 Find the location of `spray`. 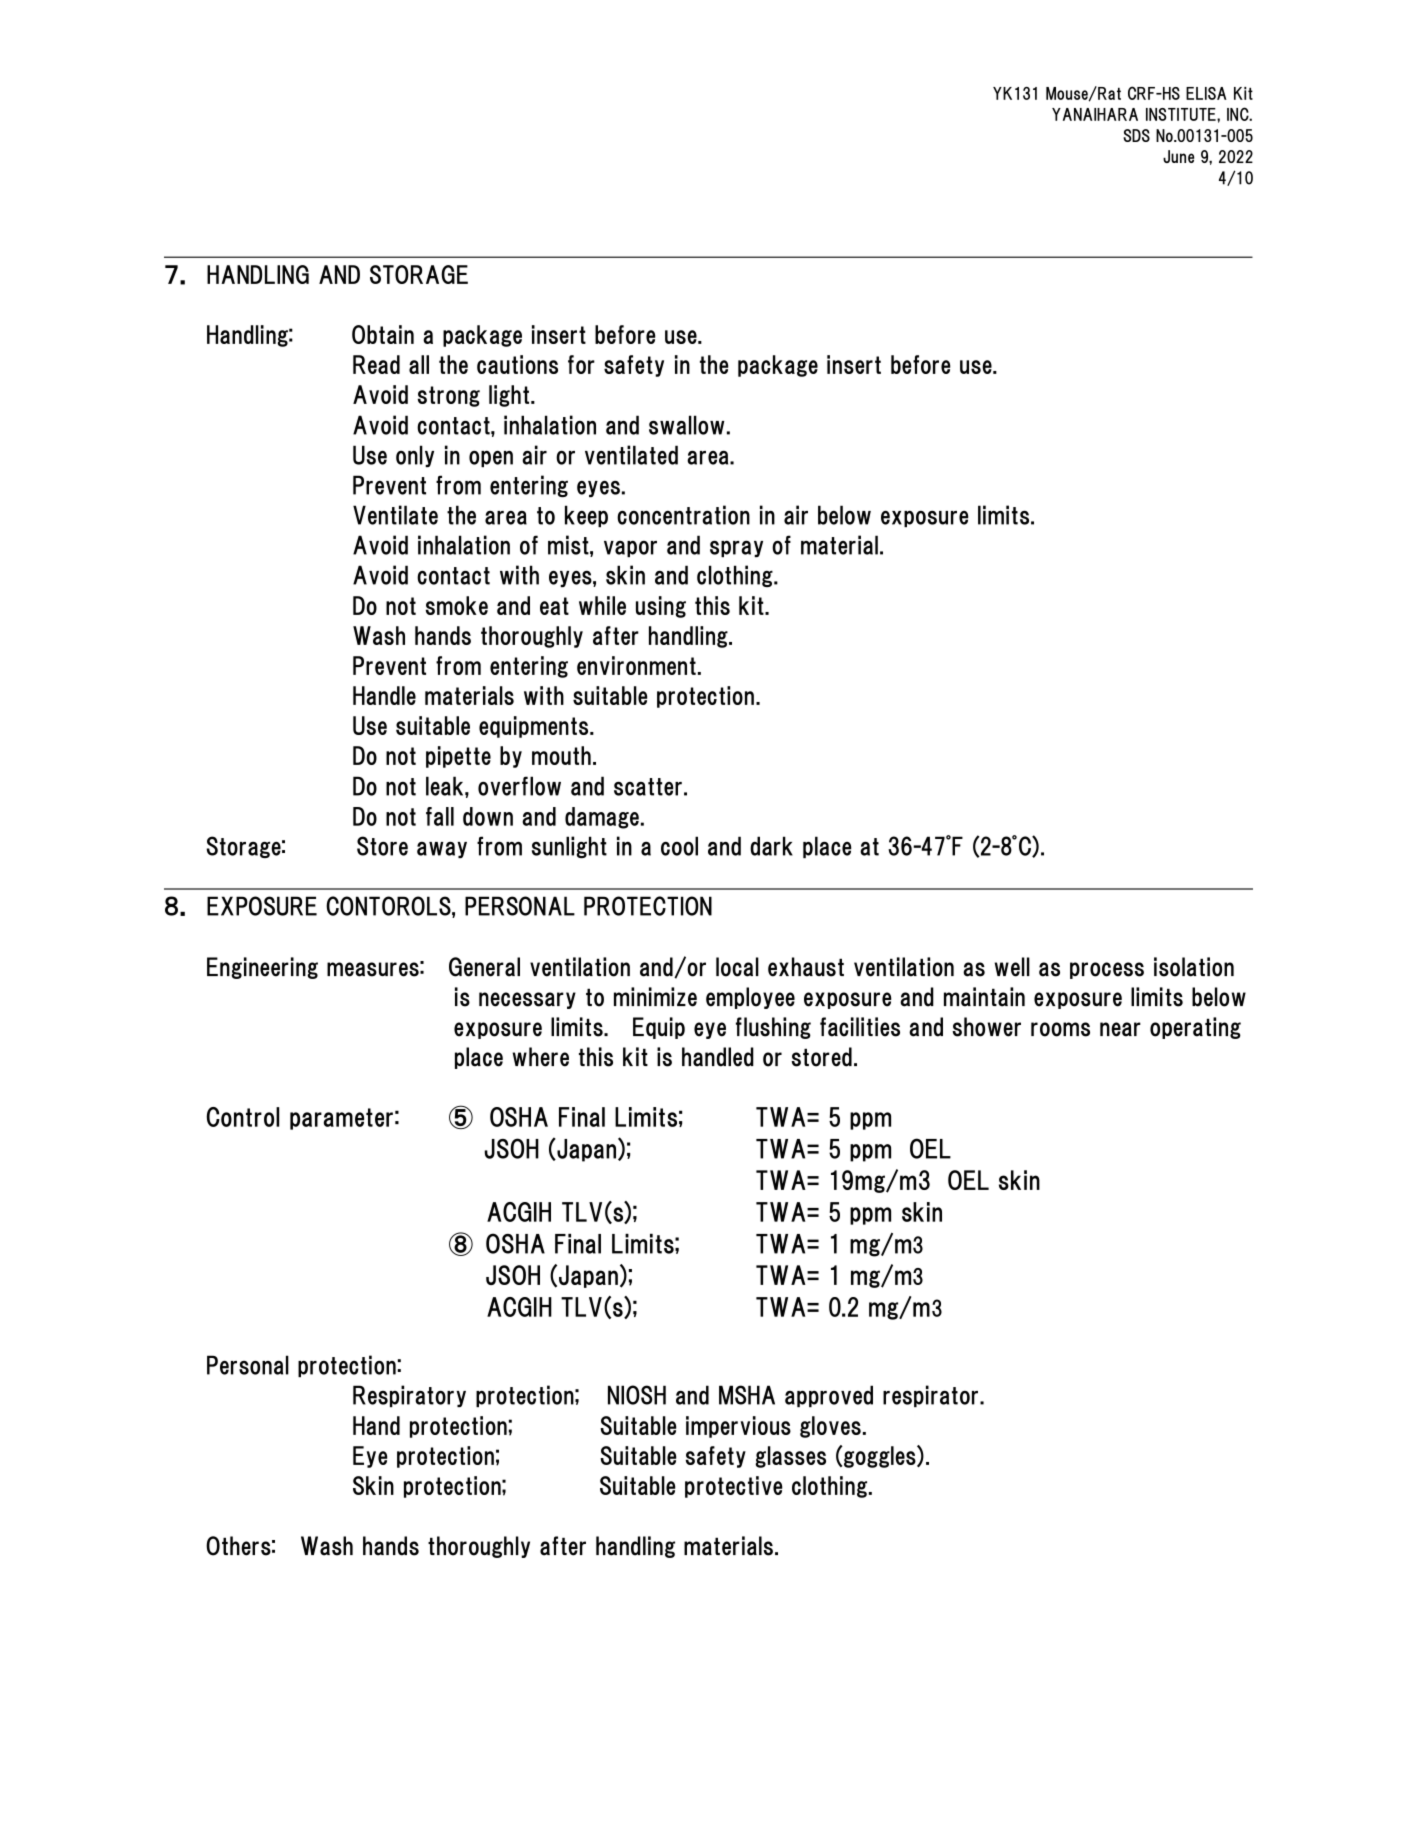

spray is located at coordinates (736, 548).
